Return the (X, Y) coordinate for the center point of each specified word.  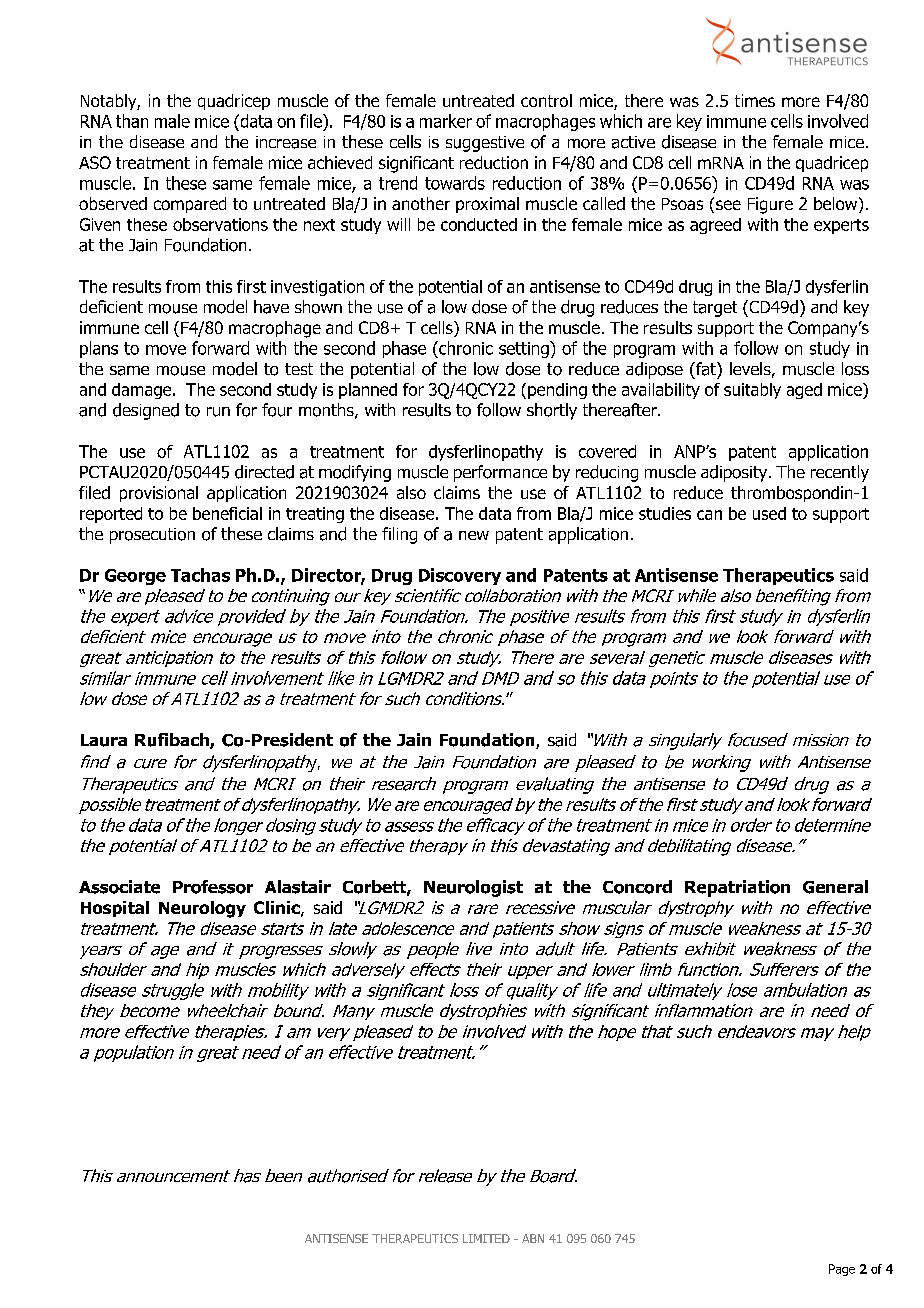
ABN (533, 1238)
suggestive (485, 144)
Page (842, 1270)
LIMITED (486, 1238)
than (132, 121)
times (755, 100)
